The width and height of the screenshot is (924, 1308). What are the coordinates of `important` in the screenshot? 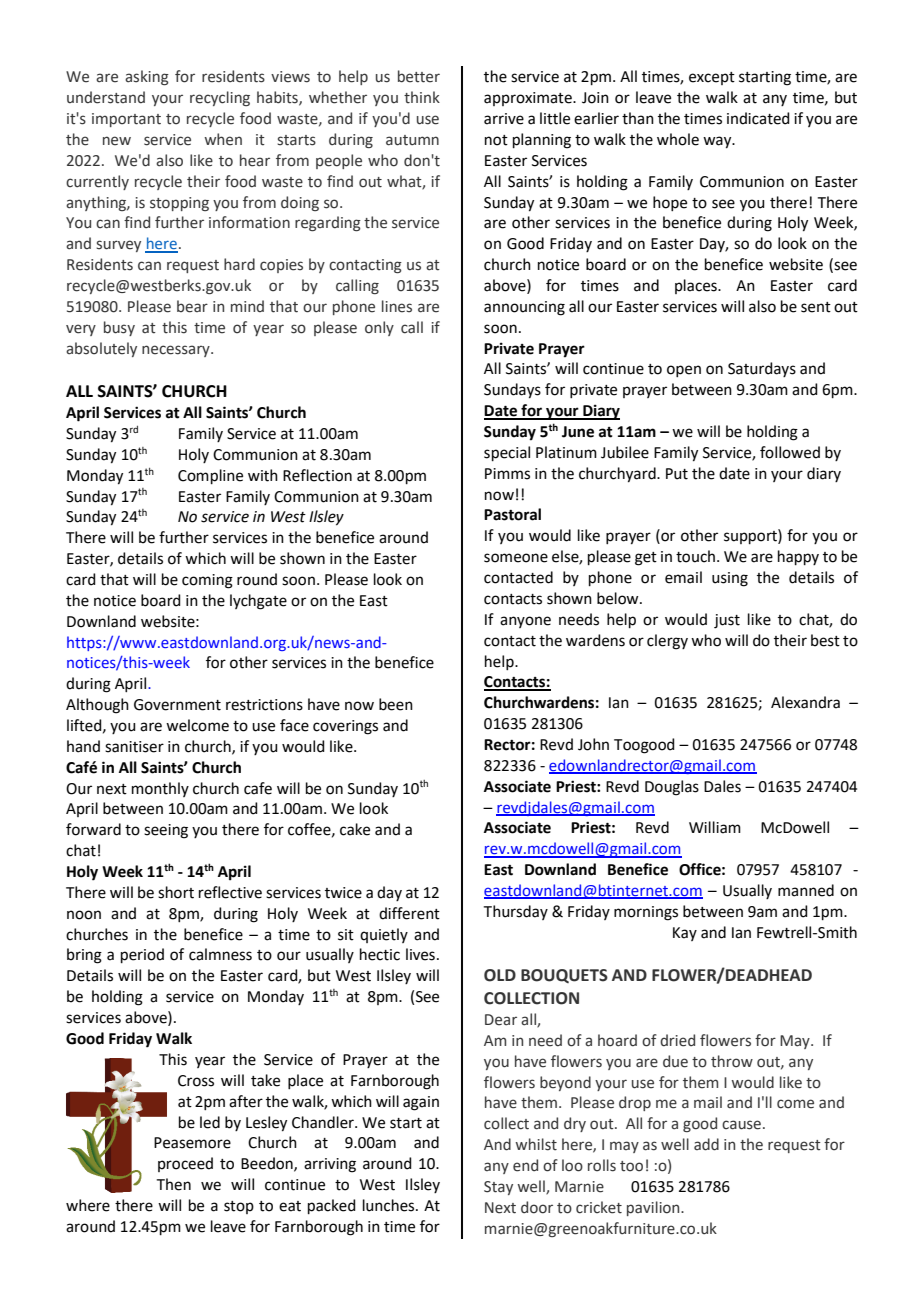 It's located at (126, 120).
